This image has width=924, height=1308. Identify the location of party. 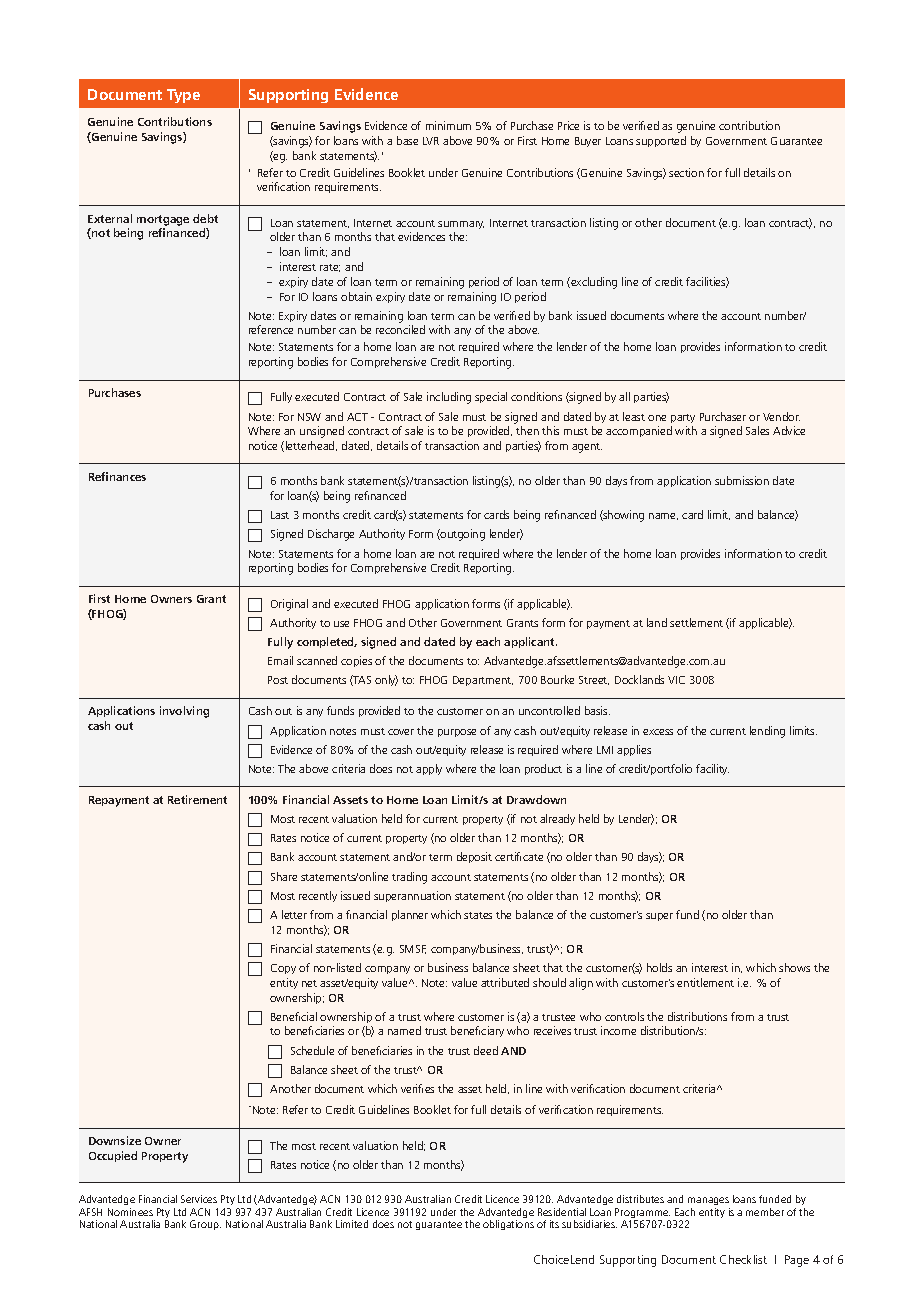
(683, 418).
